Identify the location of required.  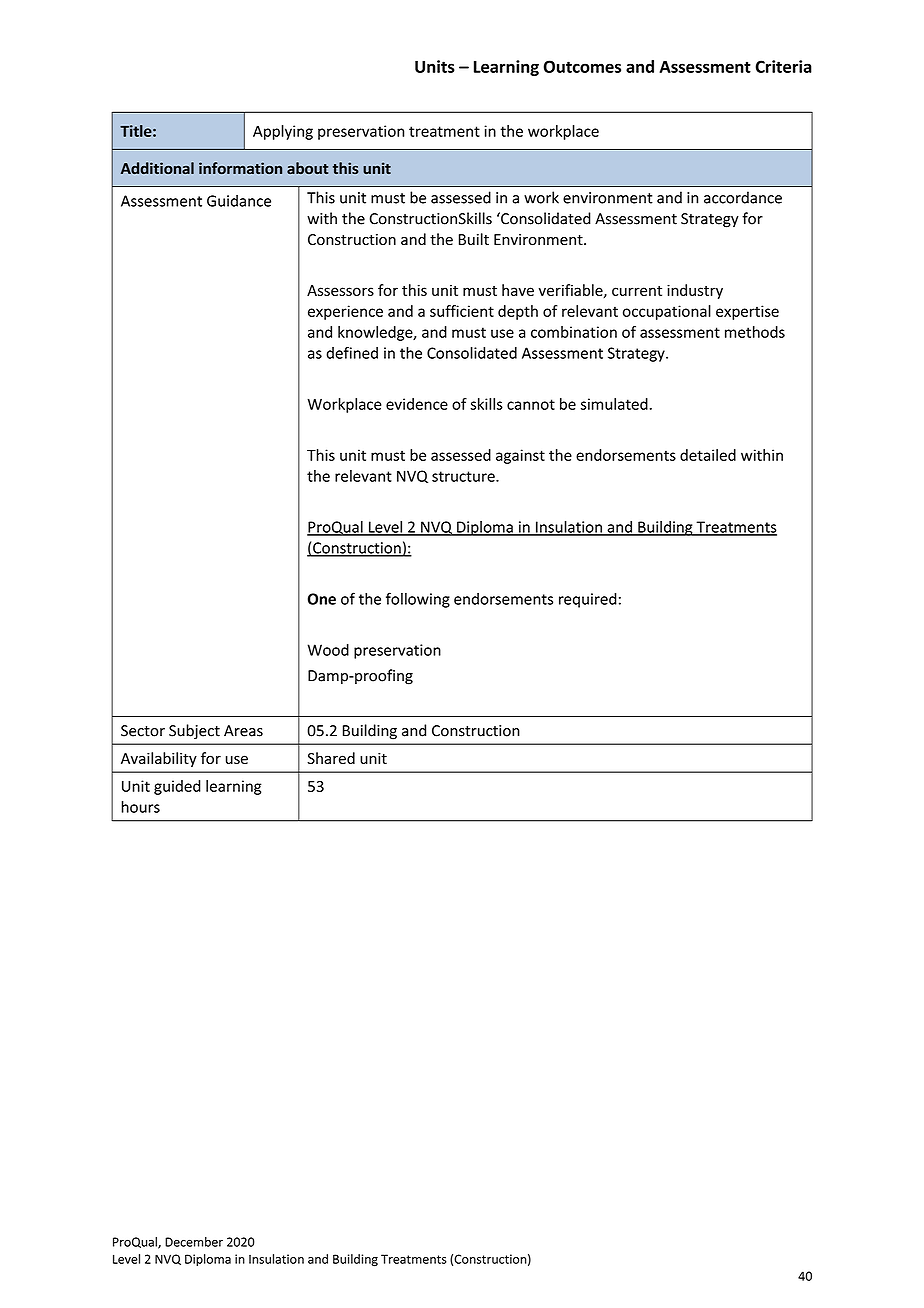
(588, 600).
